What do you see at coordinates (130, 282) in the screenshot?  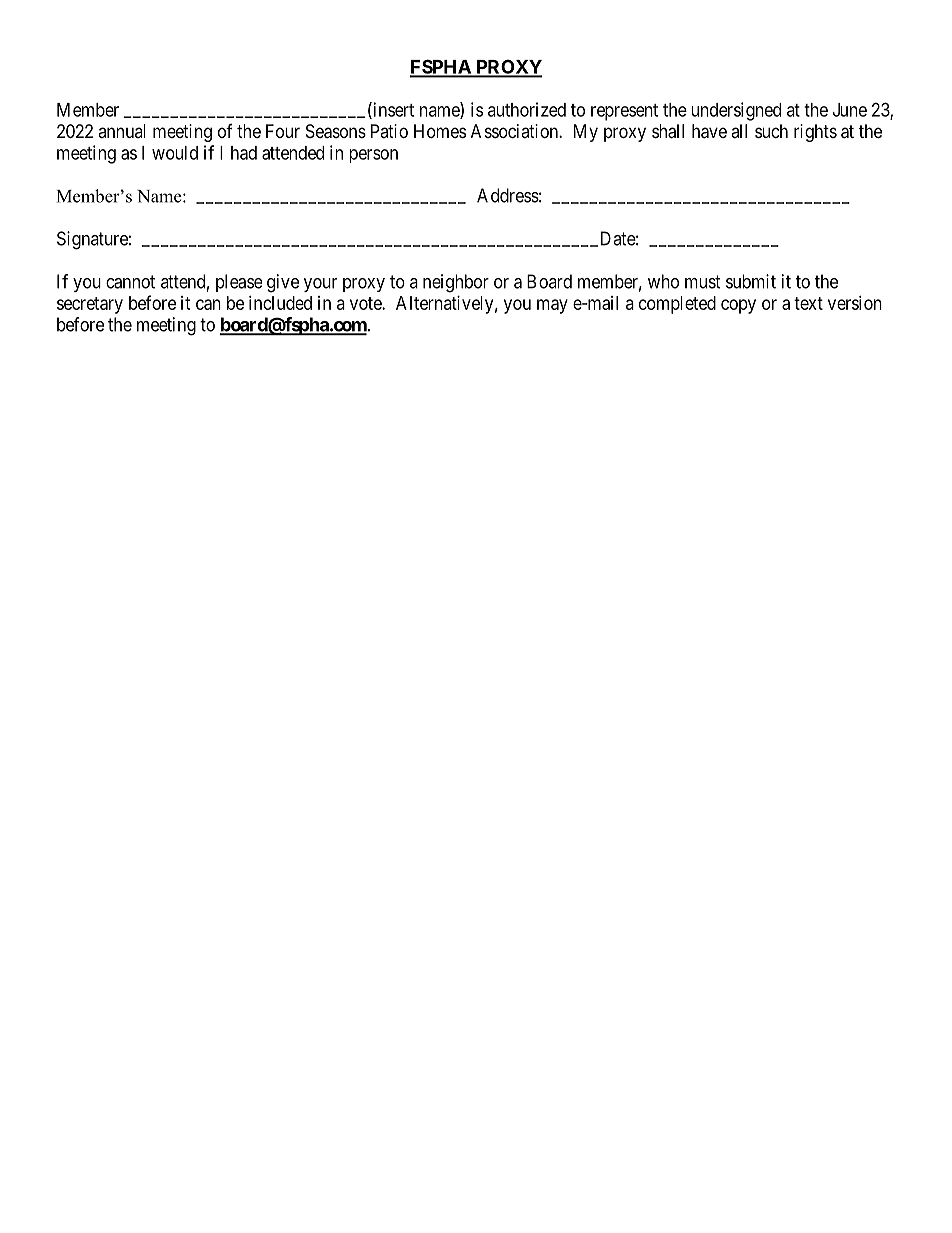 I see `cannot` at bounding box center [130, 282].
